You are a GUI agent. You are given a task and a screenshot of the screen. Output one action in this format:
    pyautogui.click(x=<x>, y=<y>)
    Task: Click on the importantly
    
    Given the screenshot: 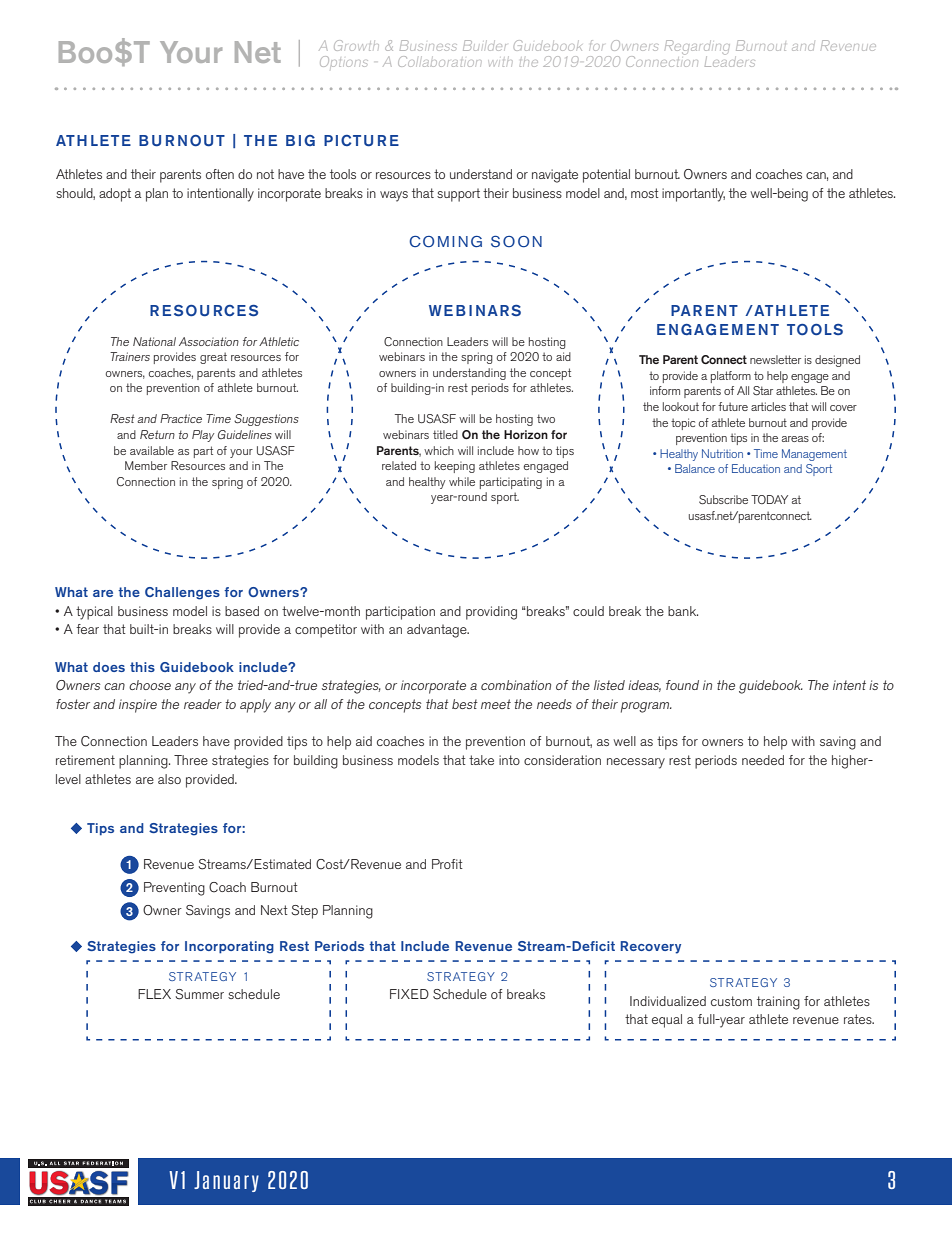 What is the action you would take?
    pyautogui.click(x=693, y=195)
